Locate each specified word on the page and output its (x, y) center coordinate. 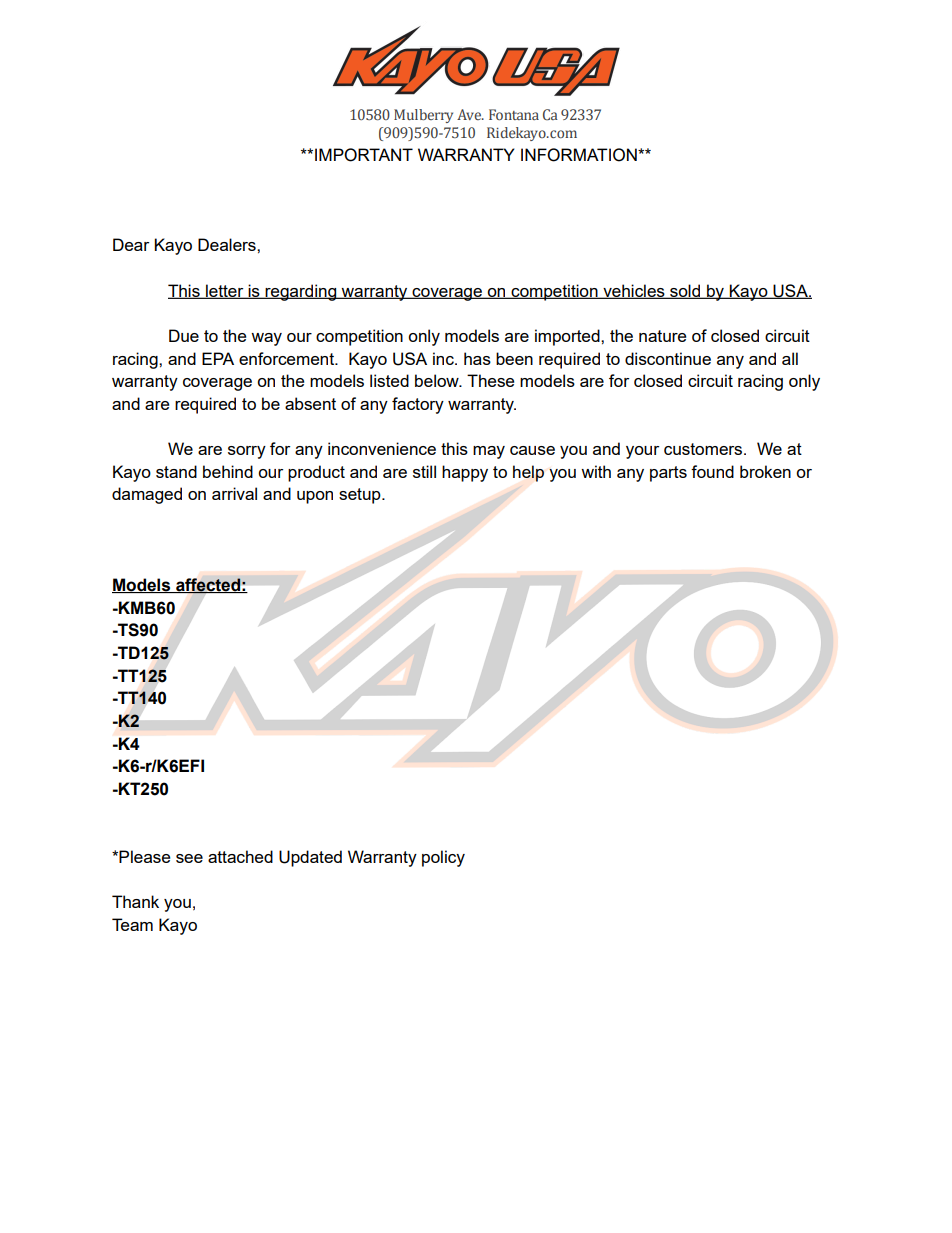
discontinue (668, 358)
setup (361, 496)
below (438, 380)
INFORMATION (580, 155)
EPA (218, 358)
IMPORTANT (364, 155)
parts (668, 474)
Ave (470, 114)
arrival (234, 493)
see (189, 858)
